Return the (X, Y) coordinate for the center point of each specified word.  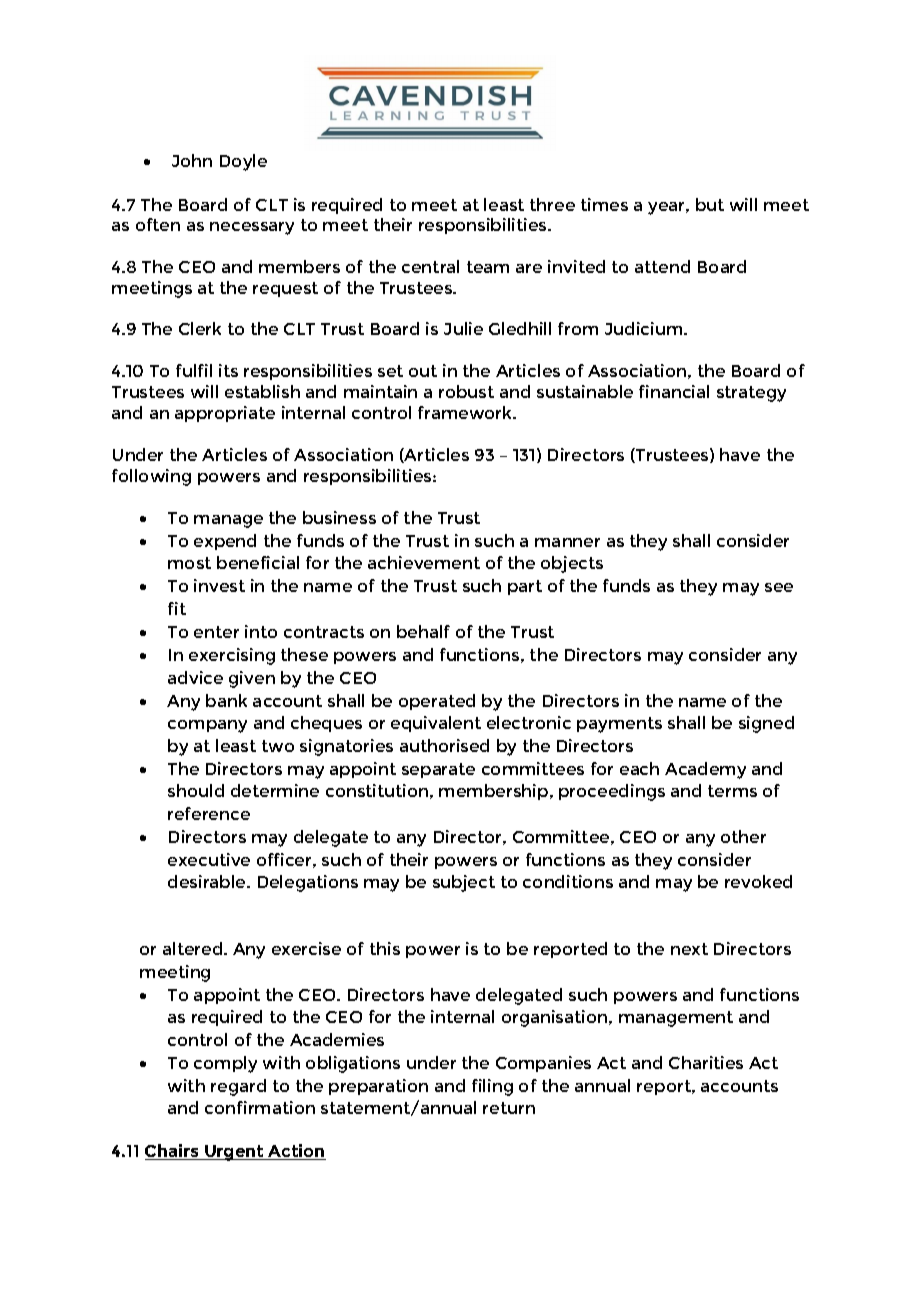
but (710, 204)
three (552, 204)
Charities (706, 1062)
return (509, 1108)
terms (732, 791)
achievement (424, 562)
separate (438, 770)
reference (209, 813)
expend (225, 542)
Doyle (243, 162)
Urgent (235, 1153)
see (779, 587)
